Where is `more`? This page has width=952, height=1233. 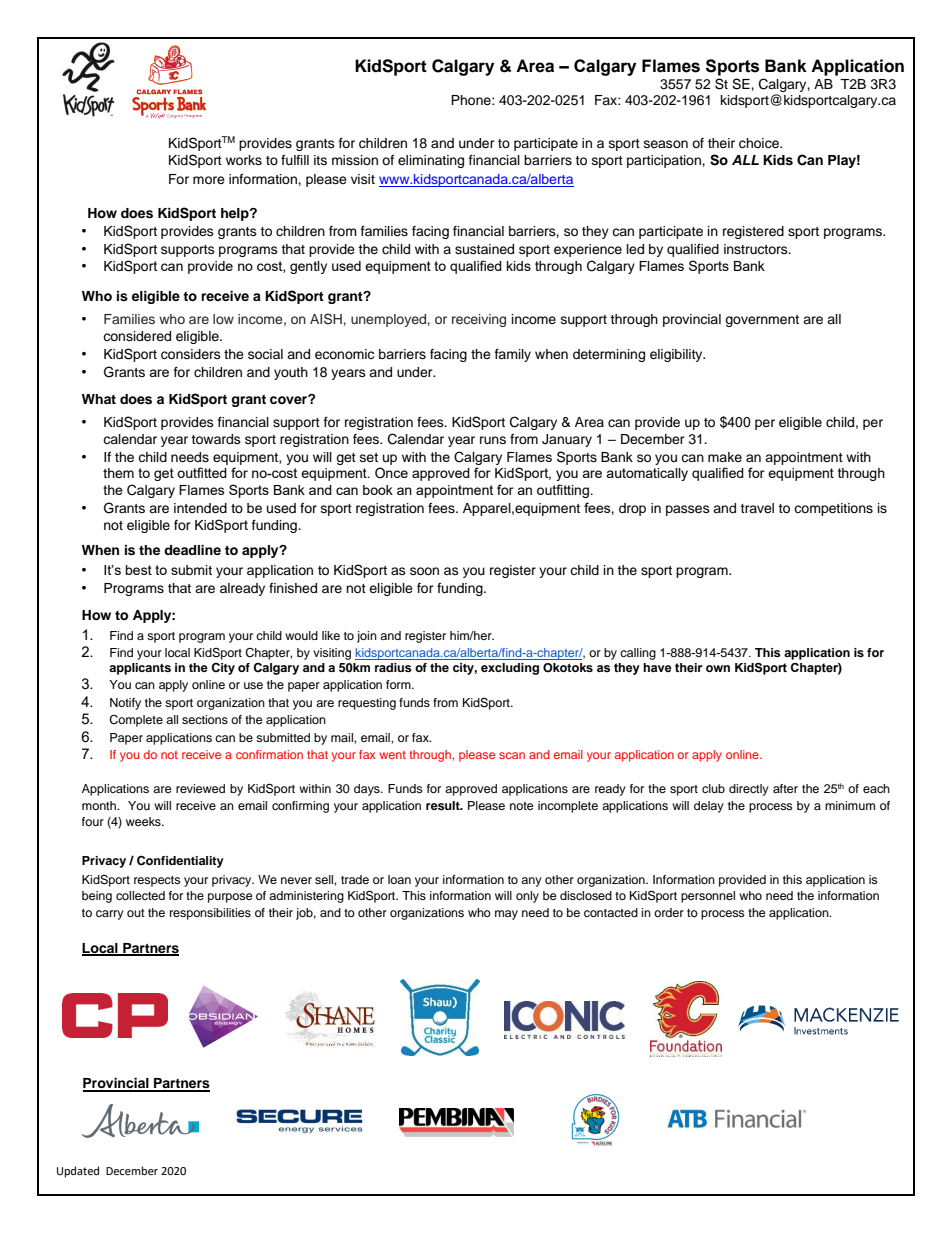
more is located at coordinates (209, 180).
